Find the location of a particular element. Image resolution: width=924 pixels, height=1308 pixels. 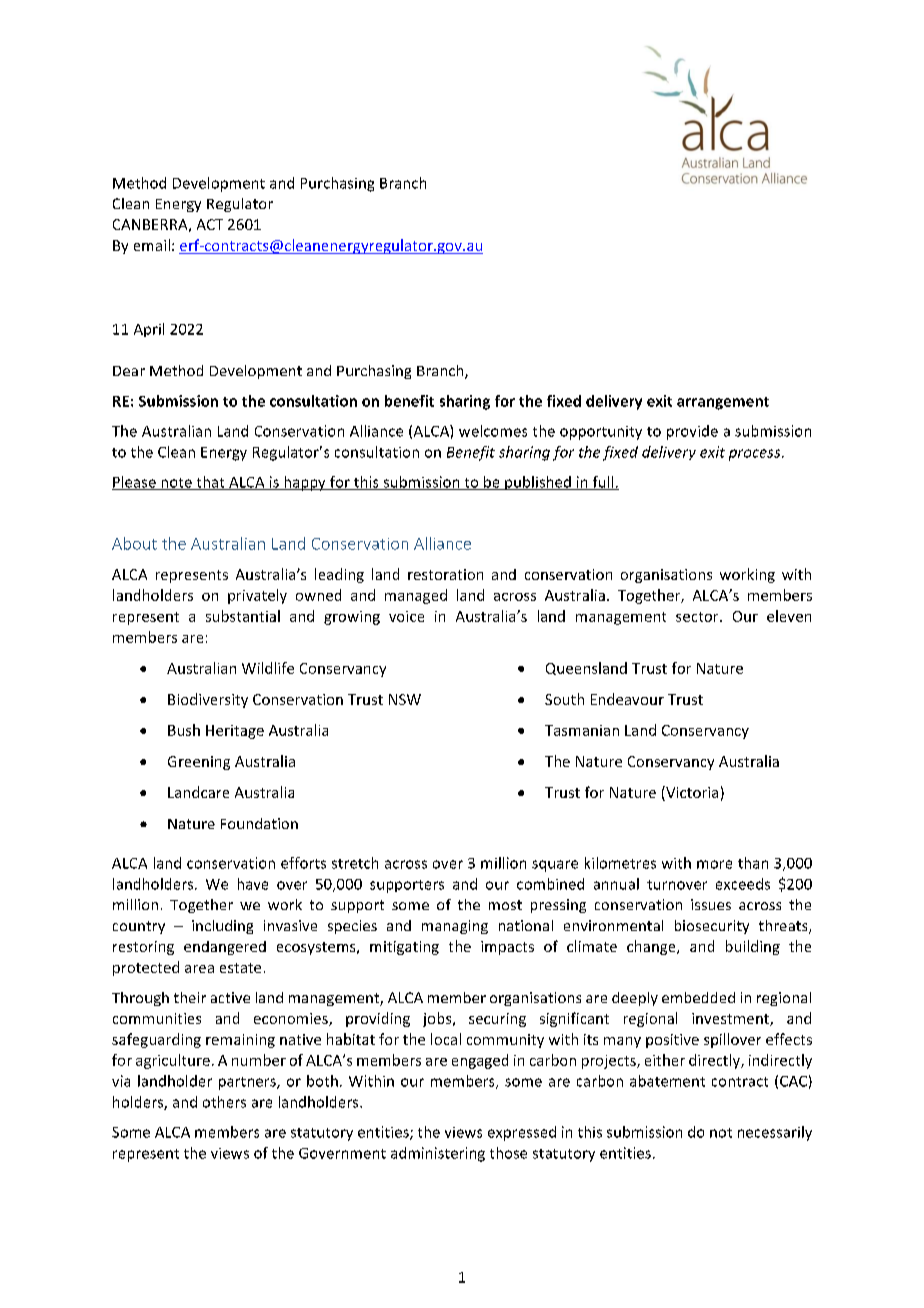

others is located at coordinates (224, 1102).
